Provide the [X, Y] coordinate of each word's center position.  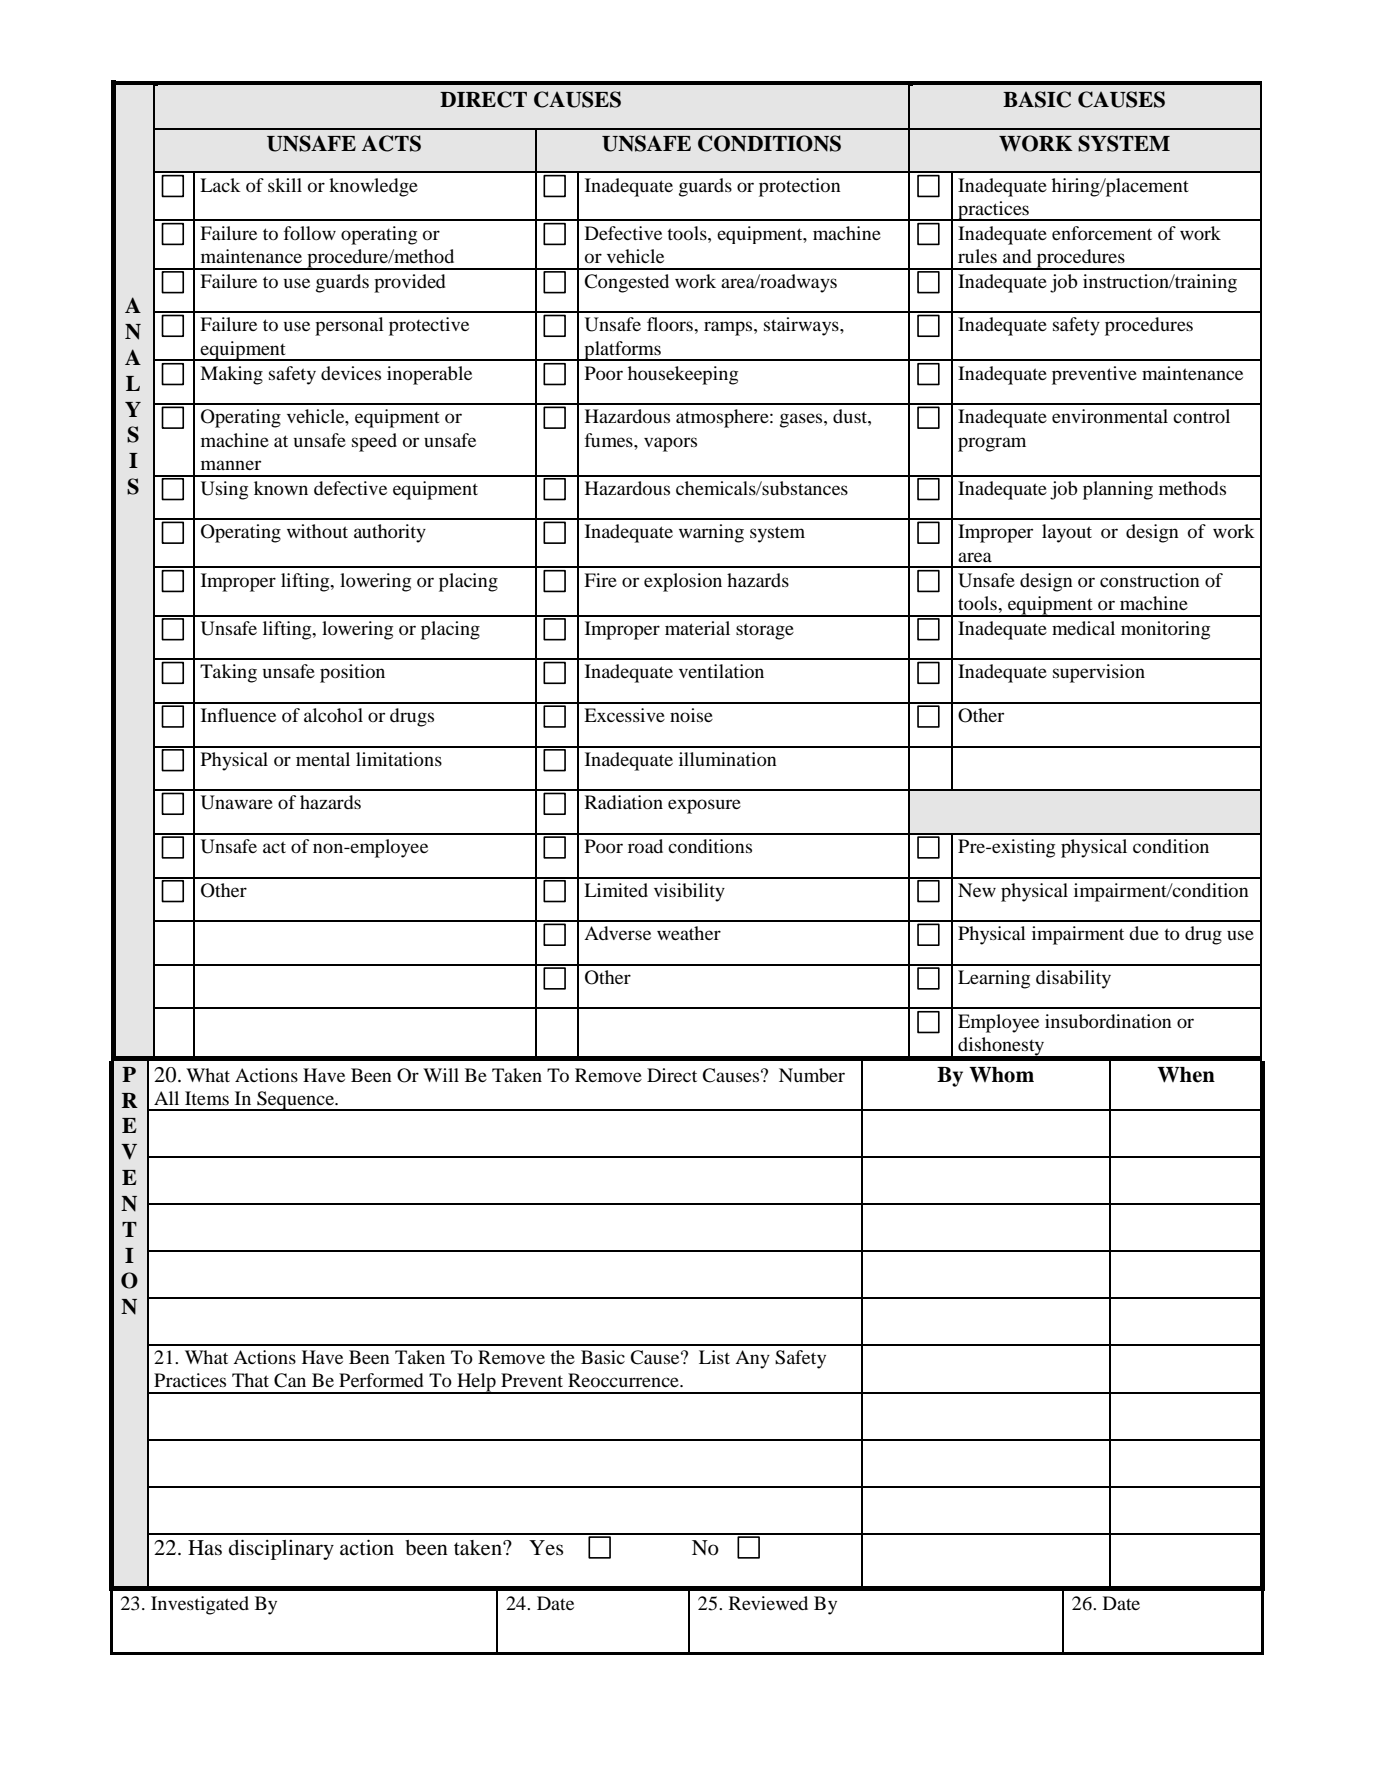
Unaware [237, 802]
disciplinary [281, 1549]
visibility [689, 892]
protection [800, 187]
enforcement [1102, 233]
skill [285, 185]
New [977, 890]
